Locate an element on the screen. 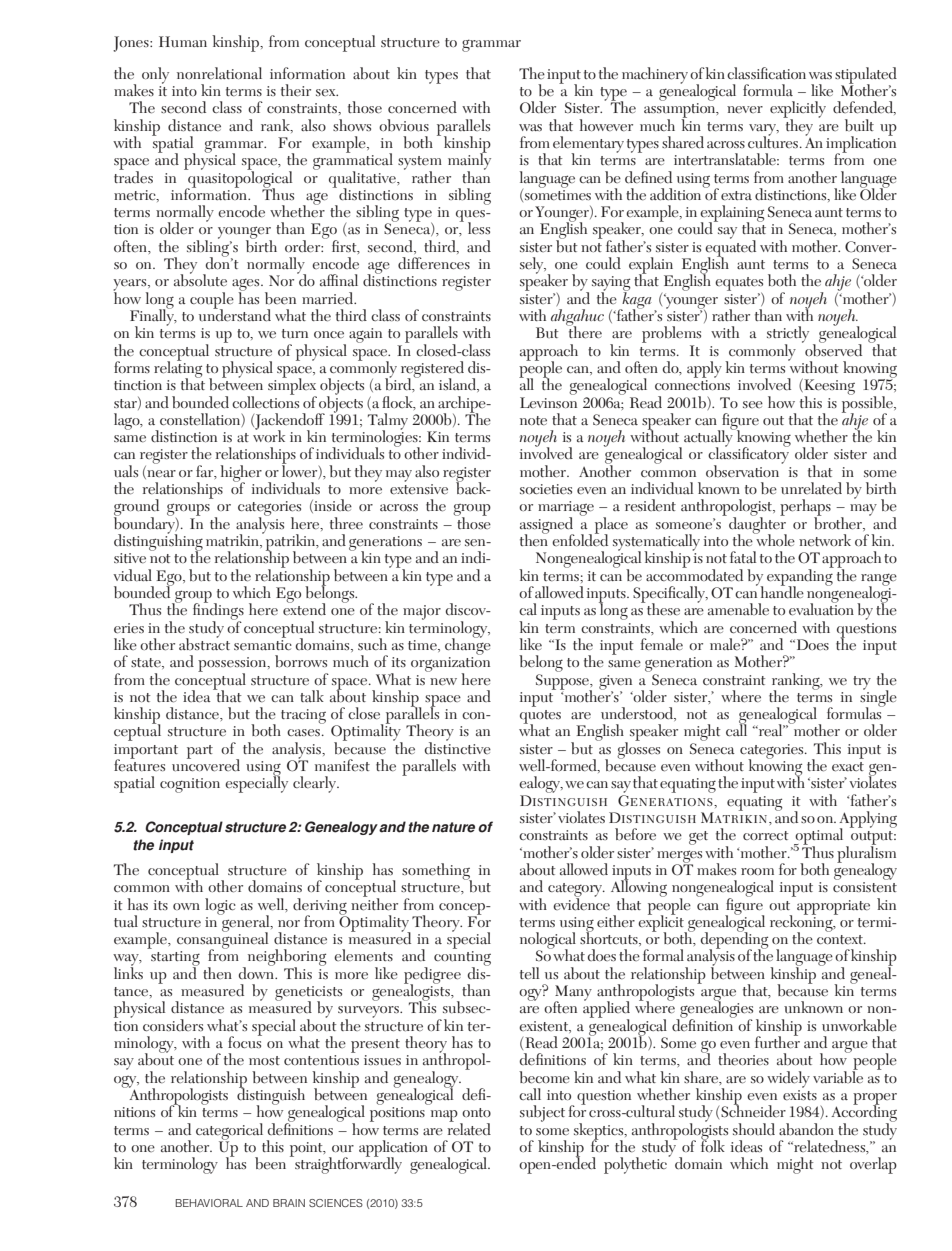  change is located at coordinates (468, 645).
